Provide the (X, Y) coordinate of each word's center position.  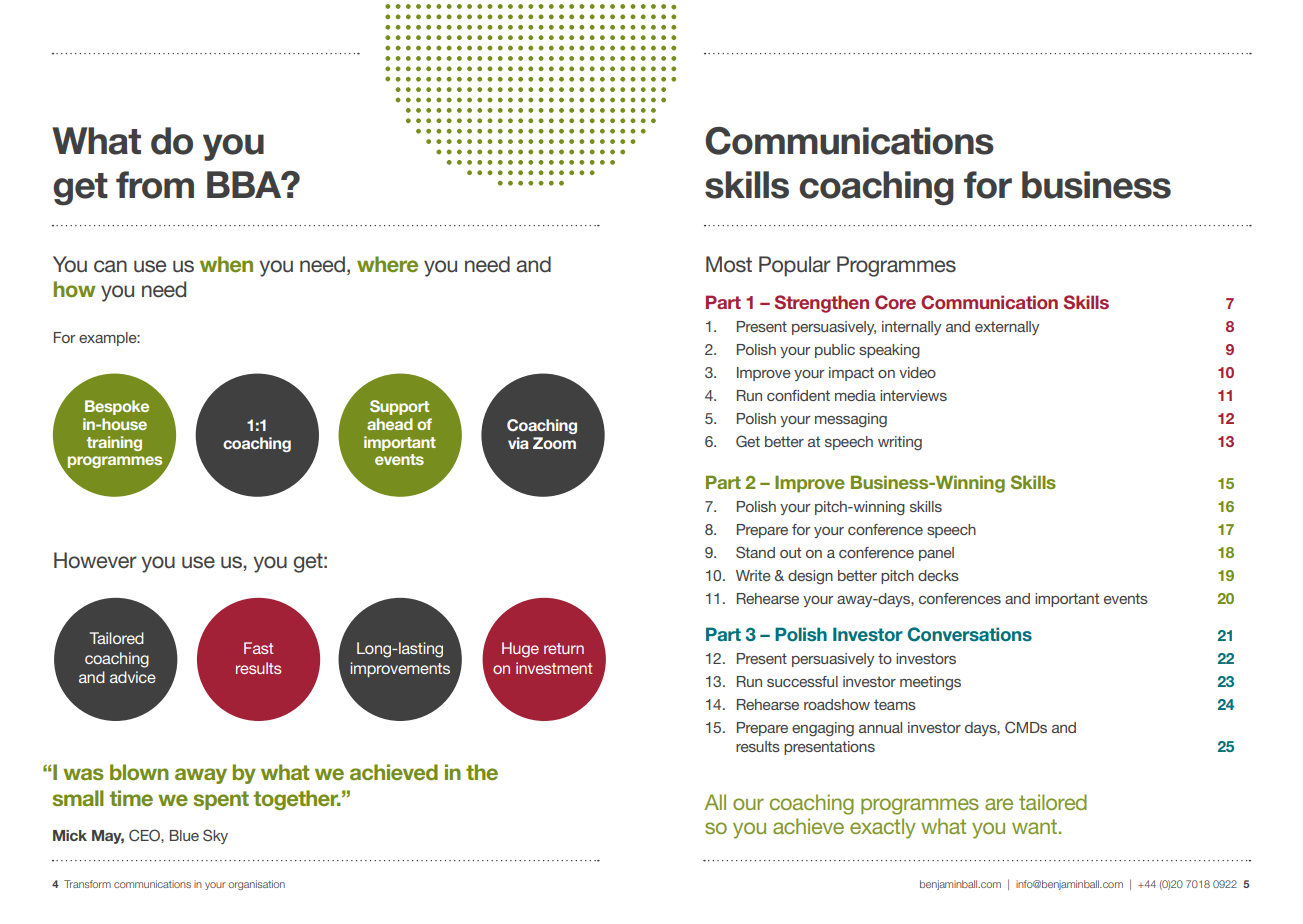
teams (895, 704)
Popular (795, 266)
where (387, 264)
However (95, 560)
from (155, 185)
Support (399, 407)
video (917, 372)
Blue (184, 835)
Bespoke (117, 407)
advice (133, 677)
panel (936, 554)
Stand (755, 552)
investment (554, 668)
